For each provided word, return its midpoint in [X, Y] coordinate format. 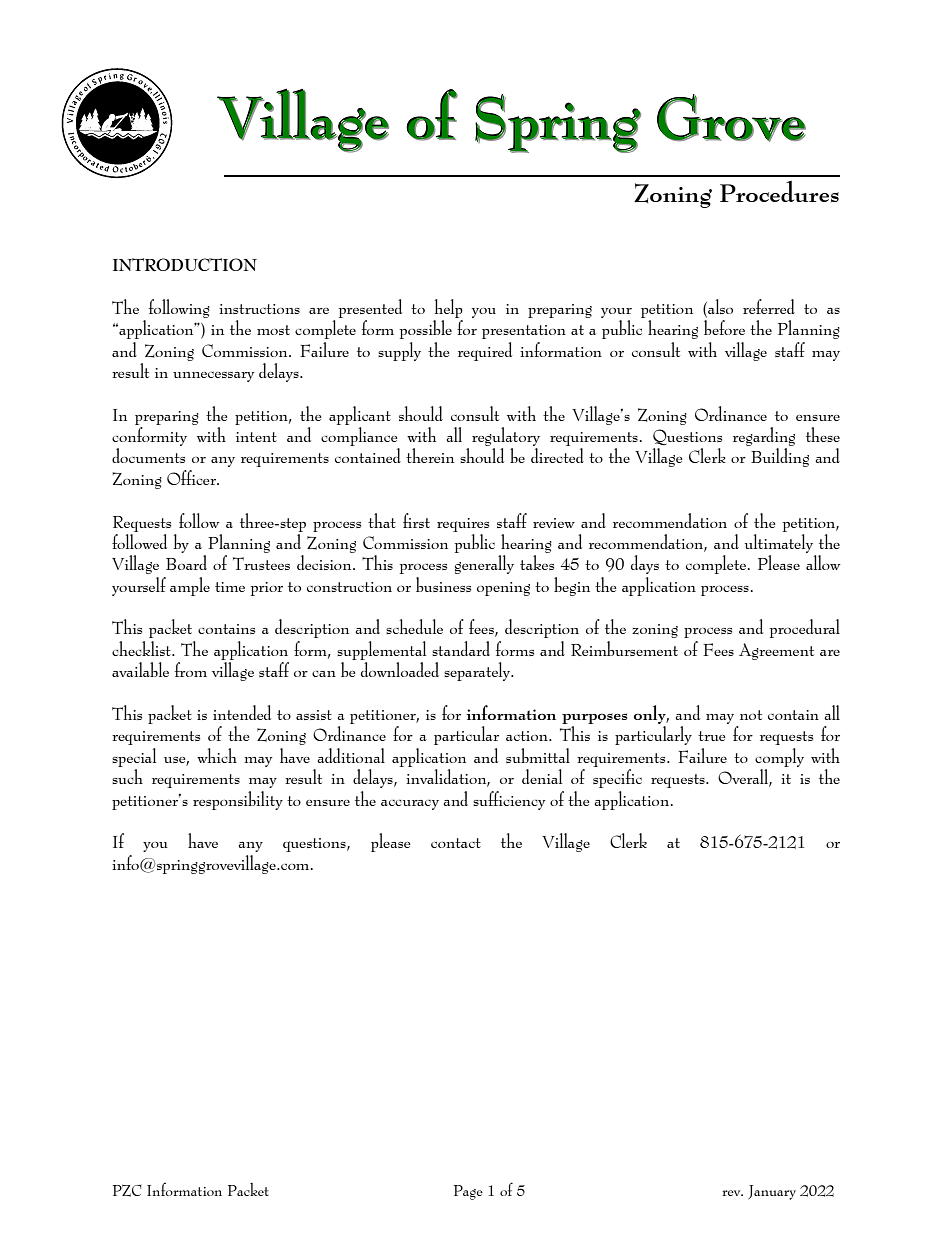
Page [468, 1192]
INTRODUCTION [185, 265]
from [191, 669]
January [772, 1192]
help [449, 308]
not [751, 715]
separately [478, 671]
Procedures [779, 191]
